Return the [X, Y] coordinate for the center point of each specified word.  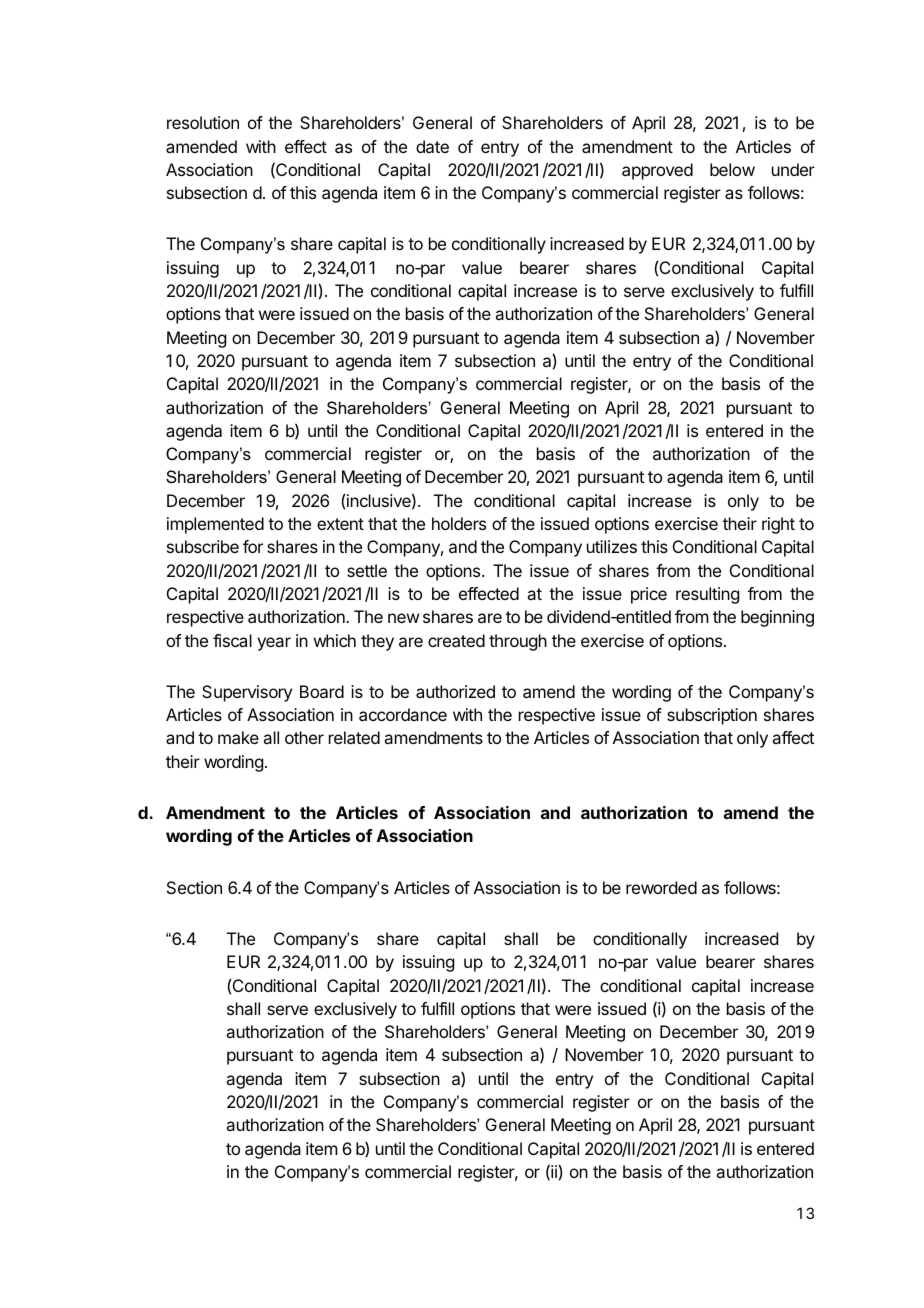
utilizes [612, 546]
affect [793, 737]
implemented [215, 525]
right [778, 525]
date [432, 146]
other [304, 737]
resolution [203, 122]
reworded [661, 887]
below [732, 169]
